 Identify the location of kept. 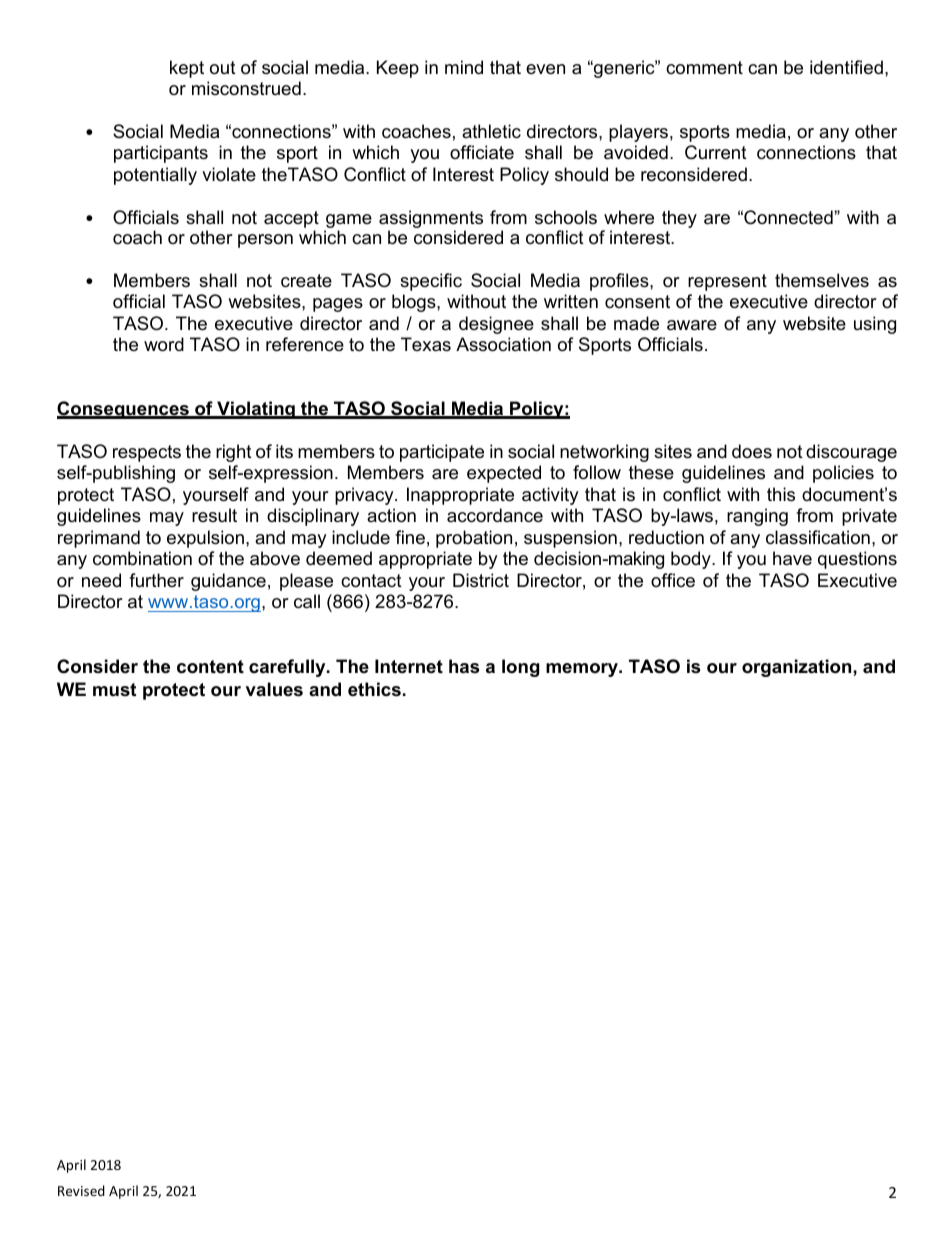
(187, 69).
